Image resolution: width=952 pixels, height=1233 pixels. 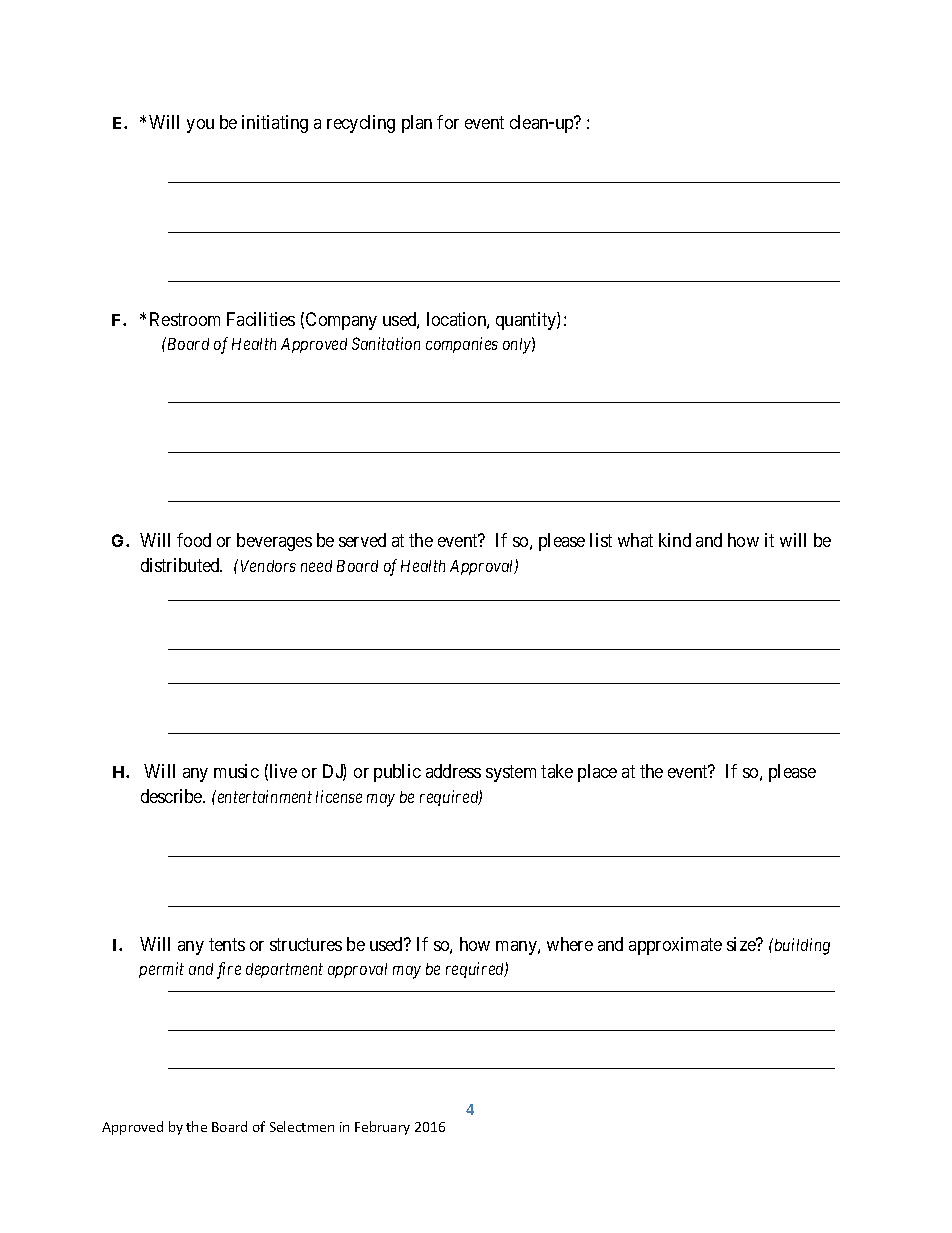 I want to click on size, so click(x=742, y=944).
